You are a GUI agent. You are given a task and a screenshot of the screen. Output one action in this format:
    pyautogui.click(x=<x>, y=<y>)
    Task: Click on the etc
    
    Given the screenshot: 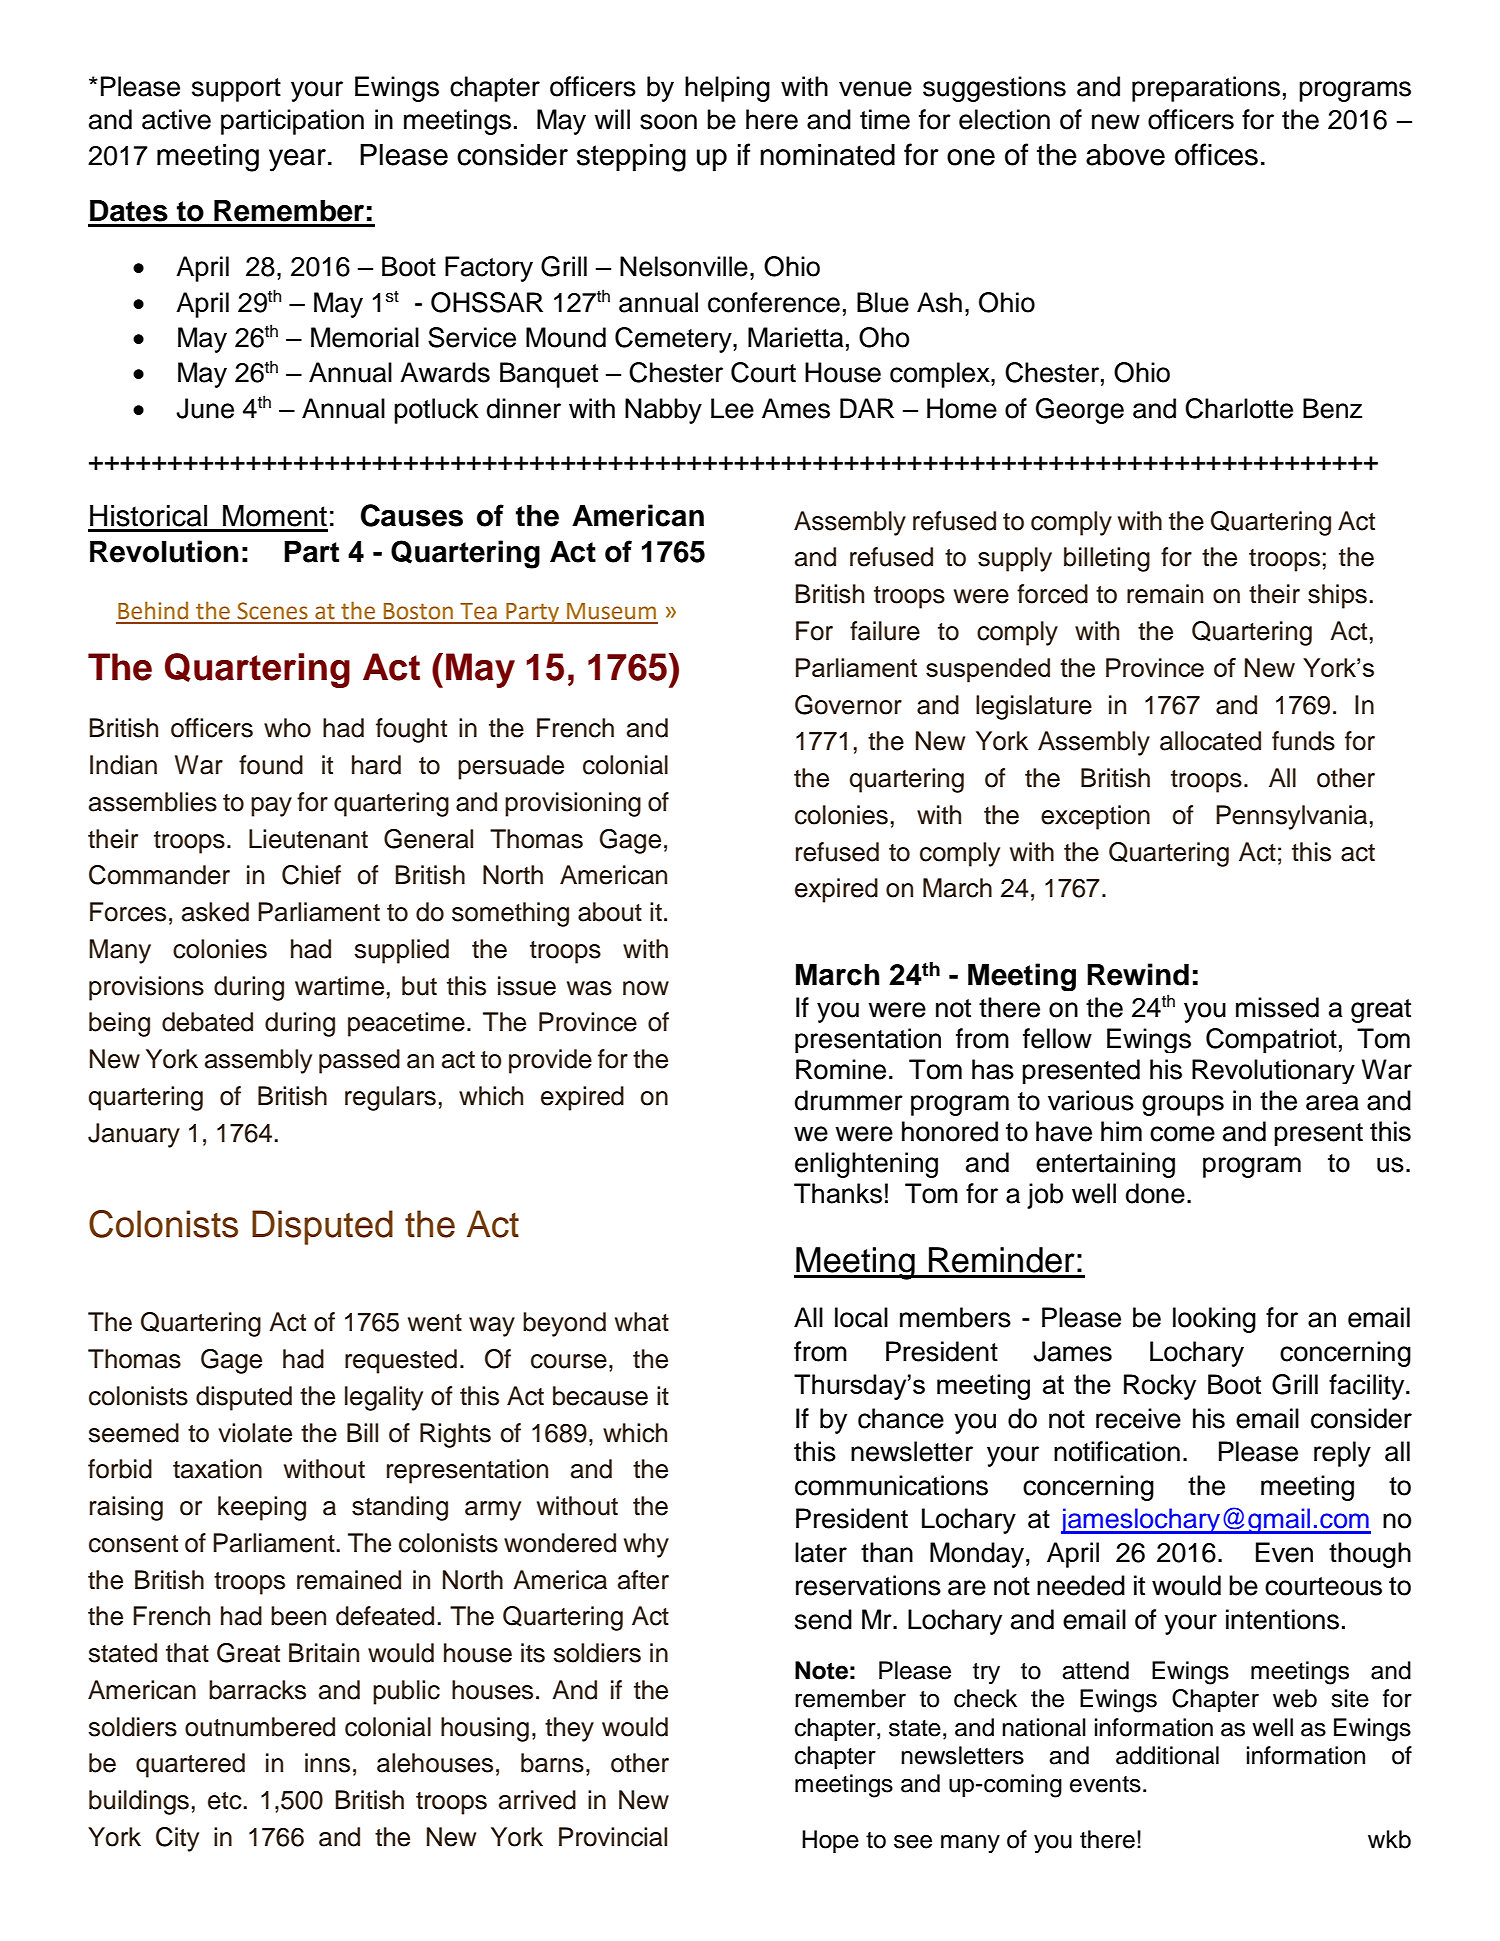 What is the action you would take?
    pyautogui.click(x=225, y=1801)
